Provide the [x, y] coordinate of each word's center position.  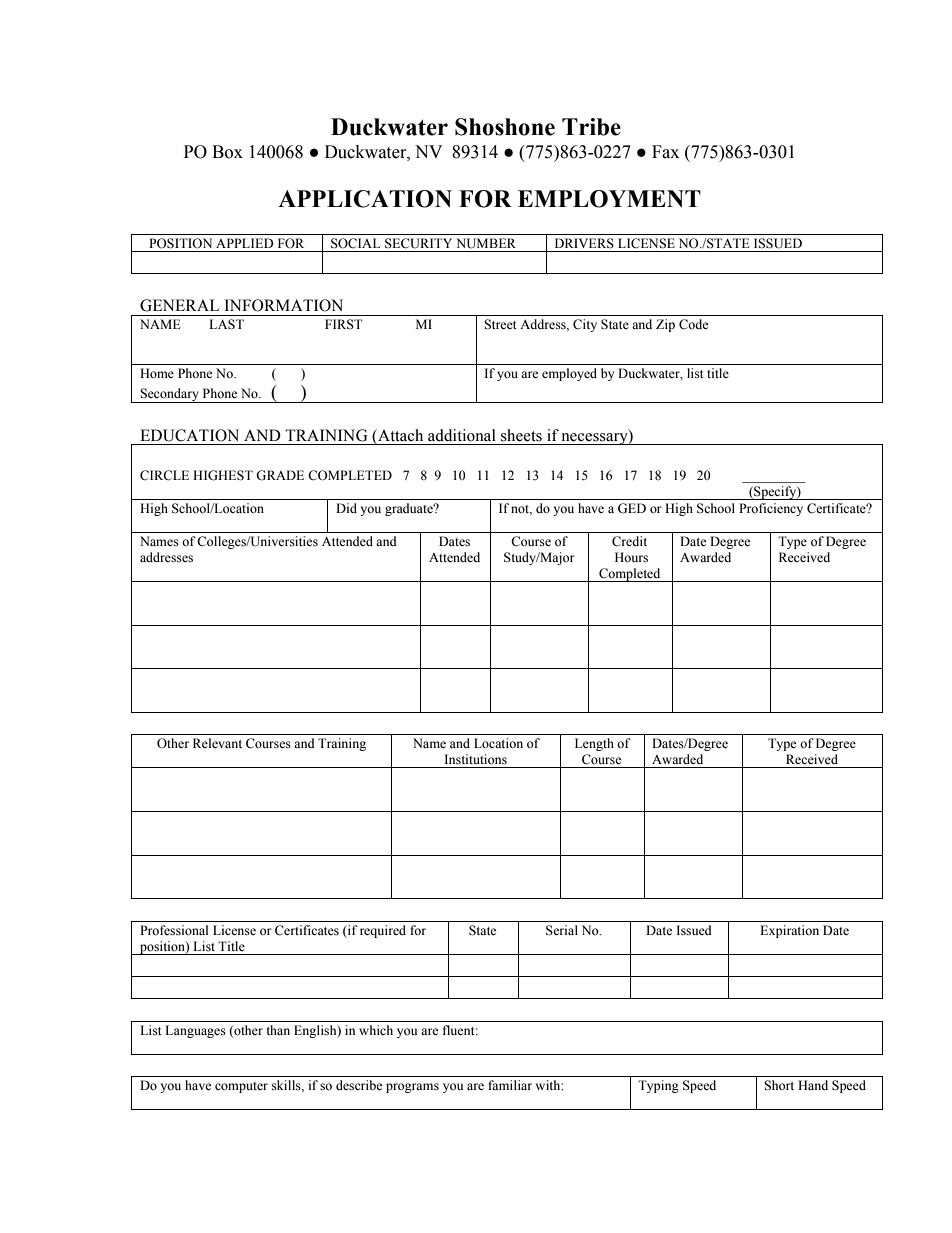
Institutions [476, 759]
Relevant [217, 743]
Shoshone [505, 127]
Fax [665, 152]
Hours [631, 557]
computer [241, 1087]
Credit [629, 541]
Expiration [789, 931]
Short [779, 1085]
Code [693, 324]
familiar [510, 1085]
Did [346, 508]
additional [462, 435]
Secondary [169, 395]
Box [227, 152]
